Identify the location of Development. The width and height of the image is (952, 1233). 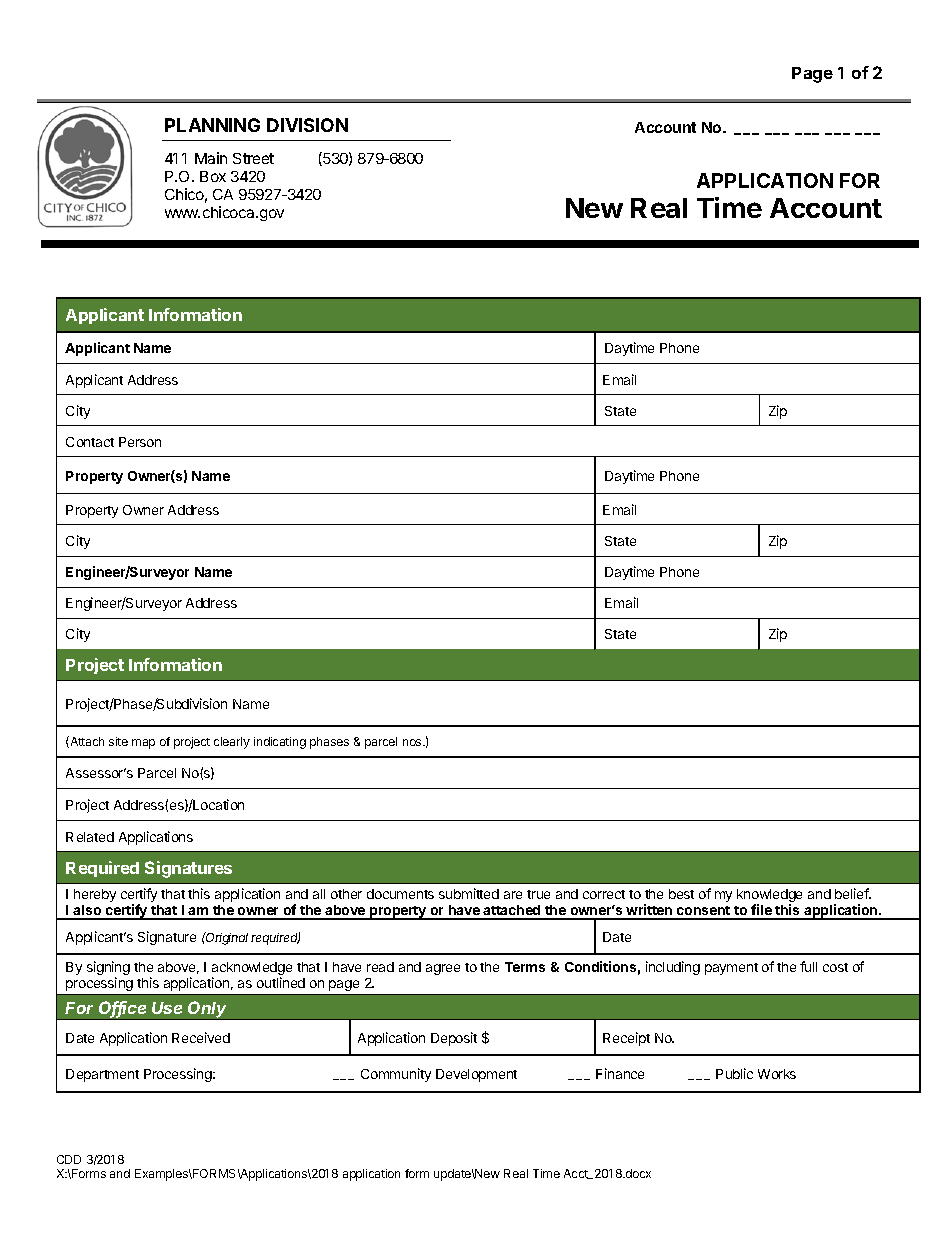
(476, 1075).
